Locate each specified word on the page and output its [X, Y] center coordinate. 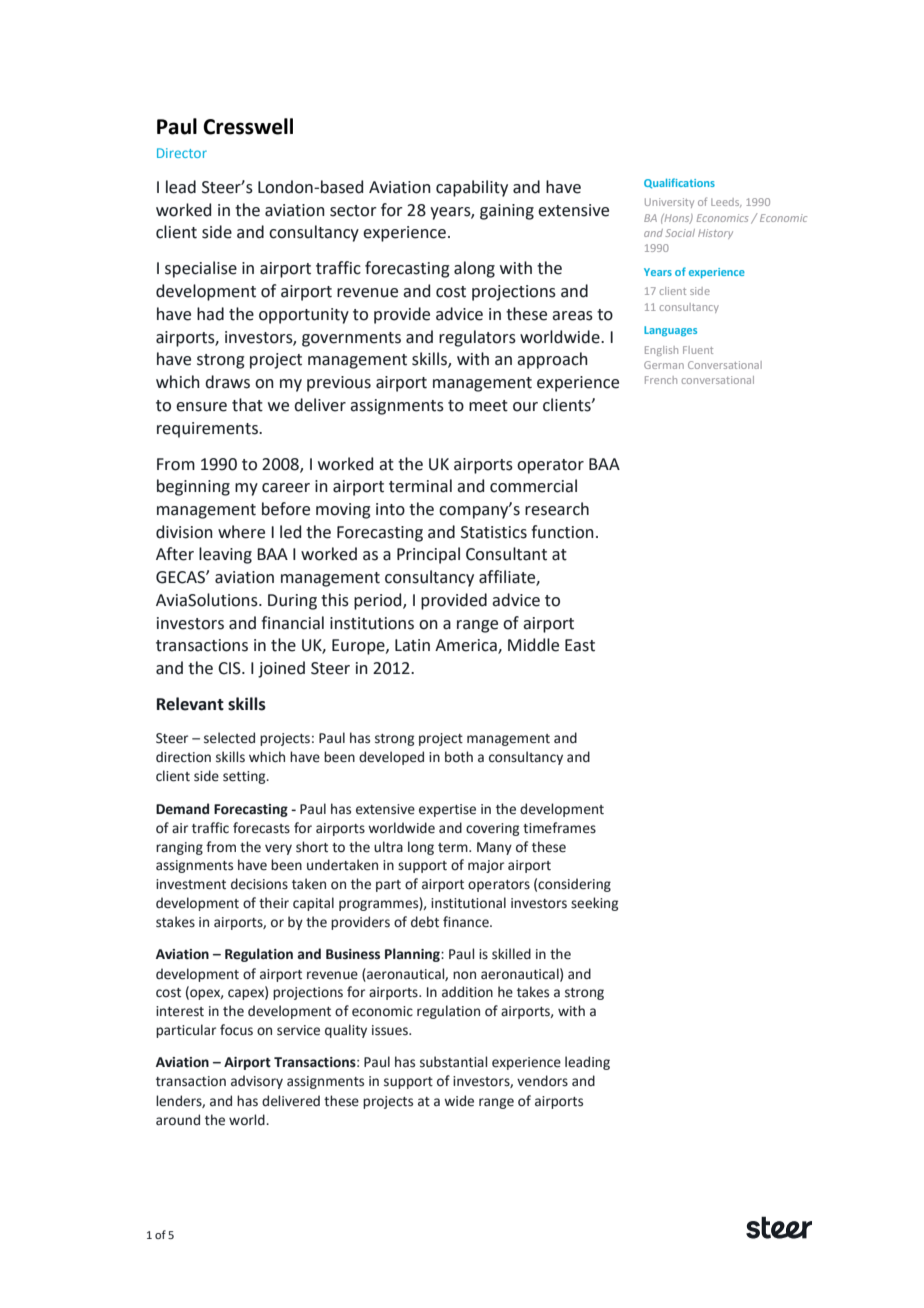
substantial [453, 1062]
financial [292, 623]
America [467, 646]
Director [182, 153]
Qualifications [679, 183]
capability [472, 188]
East [580, 645]
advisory [257, 1082]
